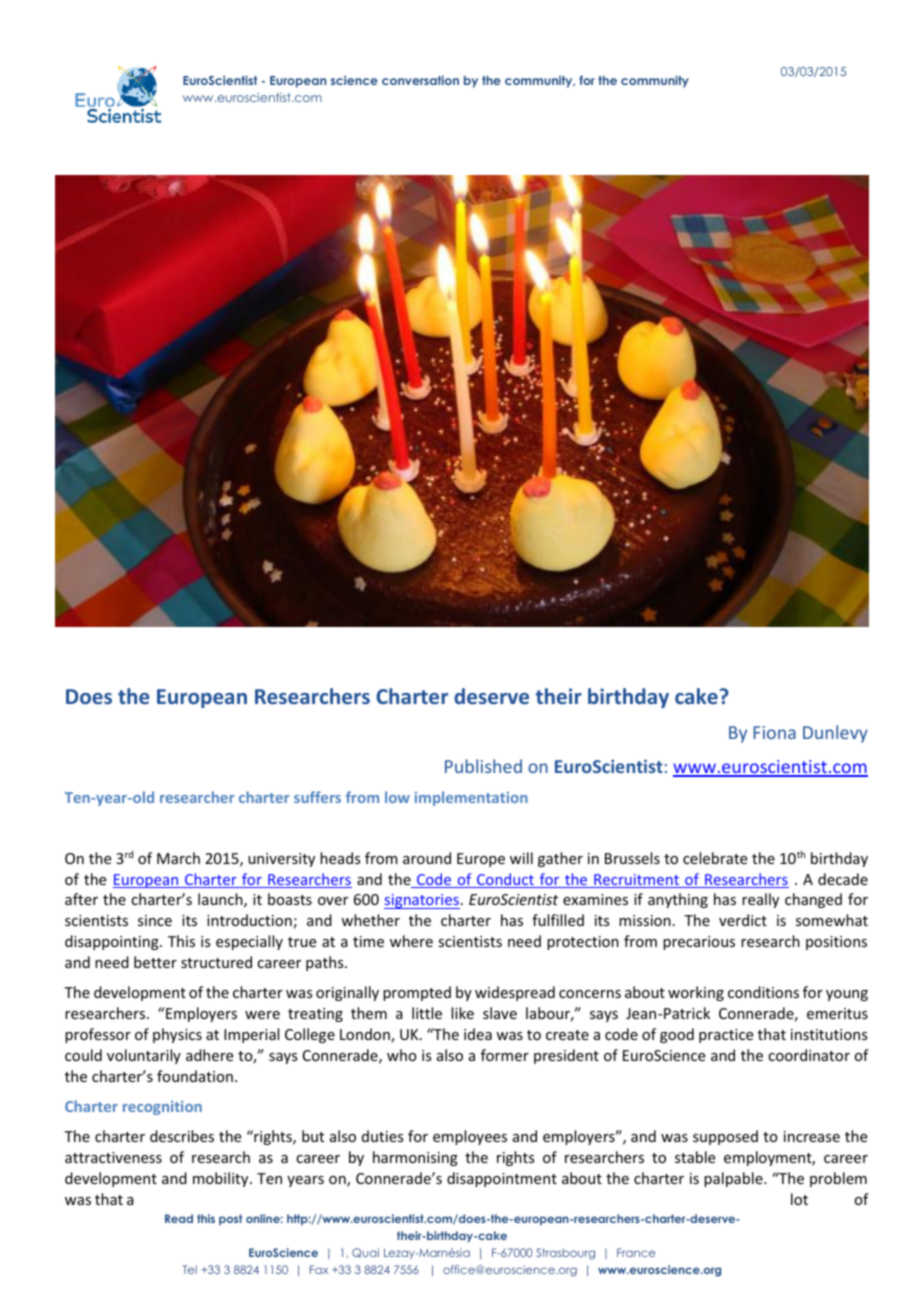 The image size is (924, 1308). Describe the element at coordinates (427, 858) in the screenshot. I see `around` at that location.
